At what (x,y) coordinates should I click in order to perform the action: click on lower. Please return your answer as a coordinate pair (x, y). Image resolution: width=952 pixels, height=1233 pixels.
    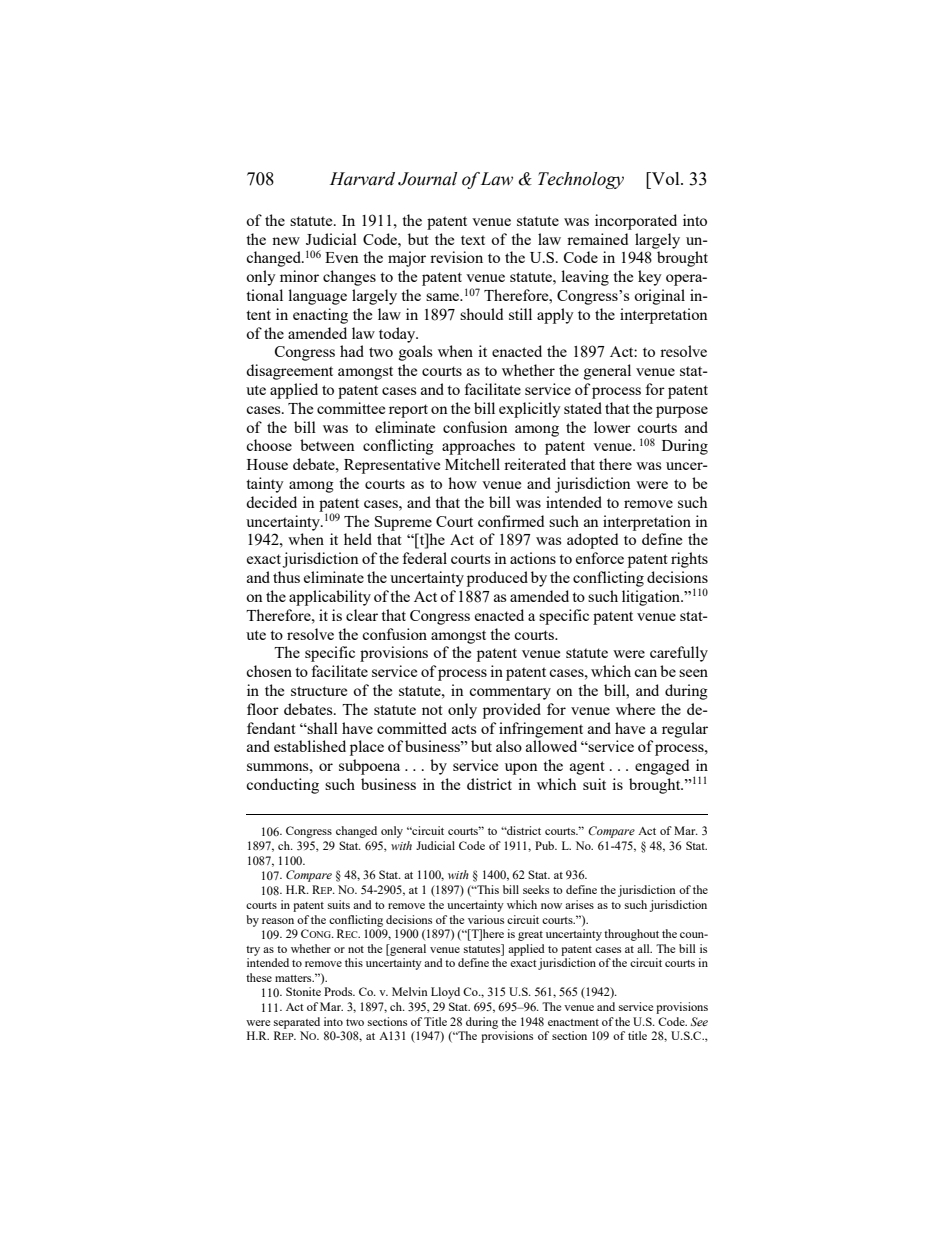
    Looking at the image, I should click on (612, 427).
